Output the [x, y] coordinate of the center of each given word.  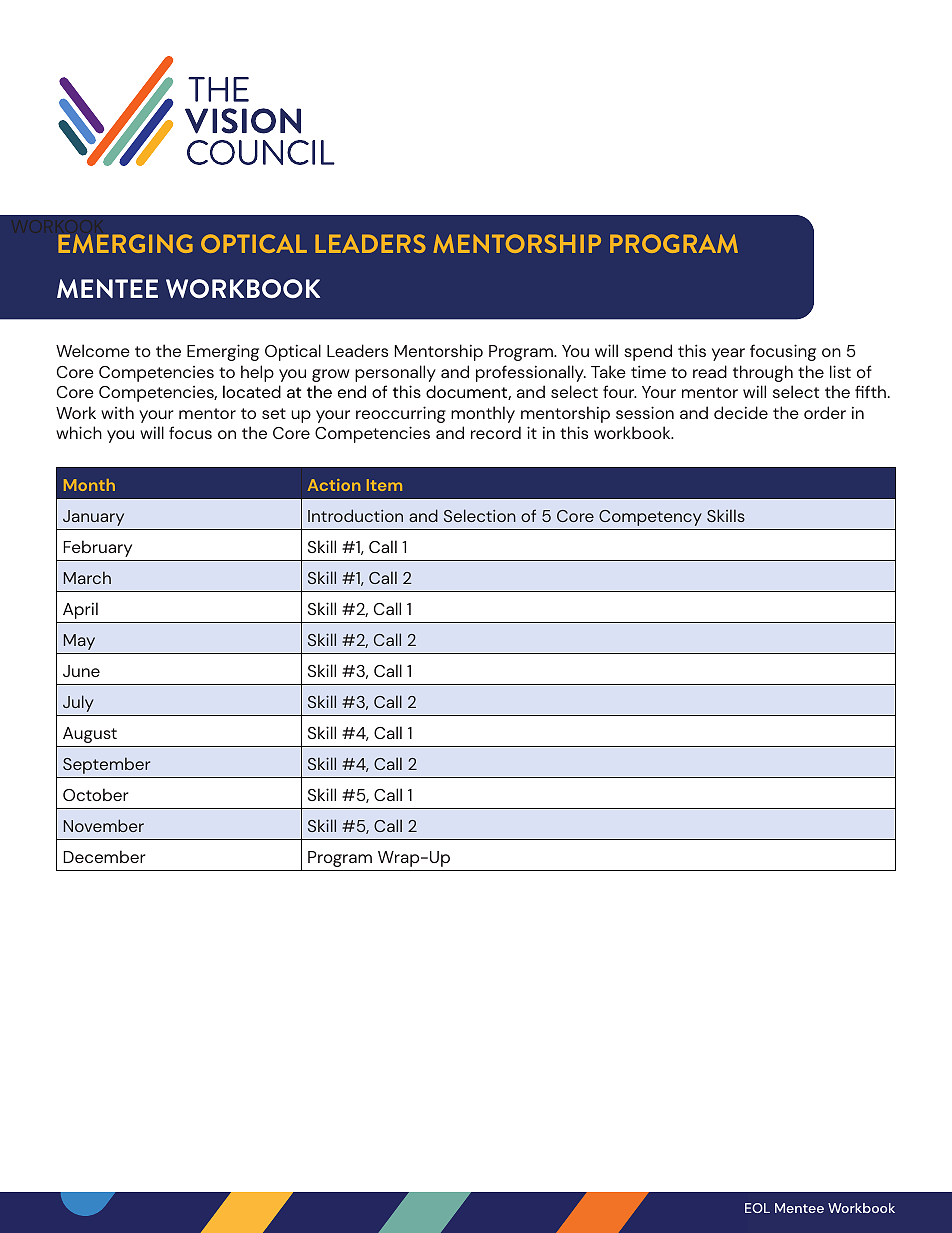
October [96, 794]
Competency [650, 518]
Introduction [355, 515]
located [252, 391]
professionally [531, 373]
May [79, 642]
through [763, 373]
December [104, 856]
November [104, 825]
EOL [757, 1208]
